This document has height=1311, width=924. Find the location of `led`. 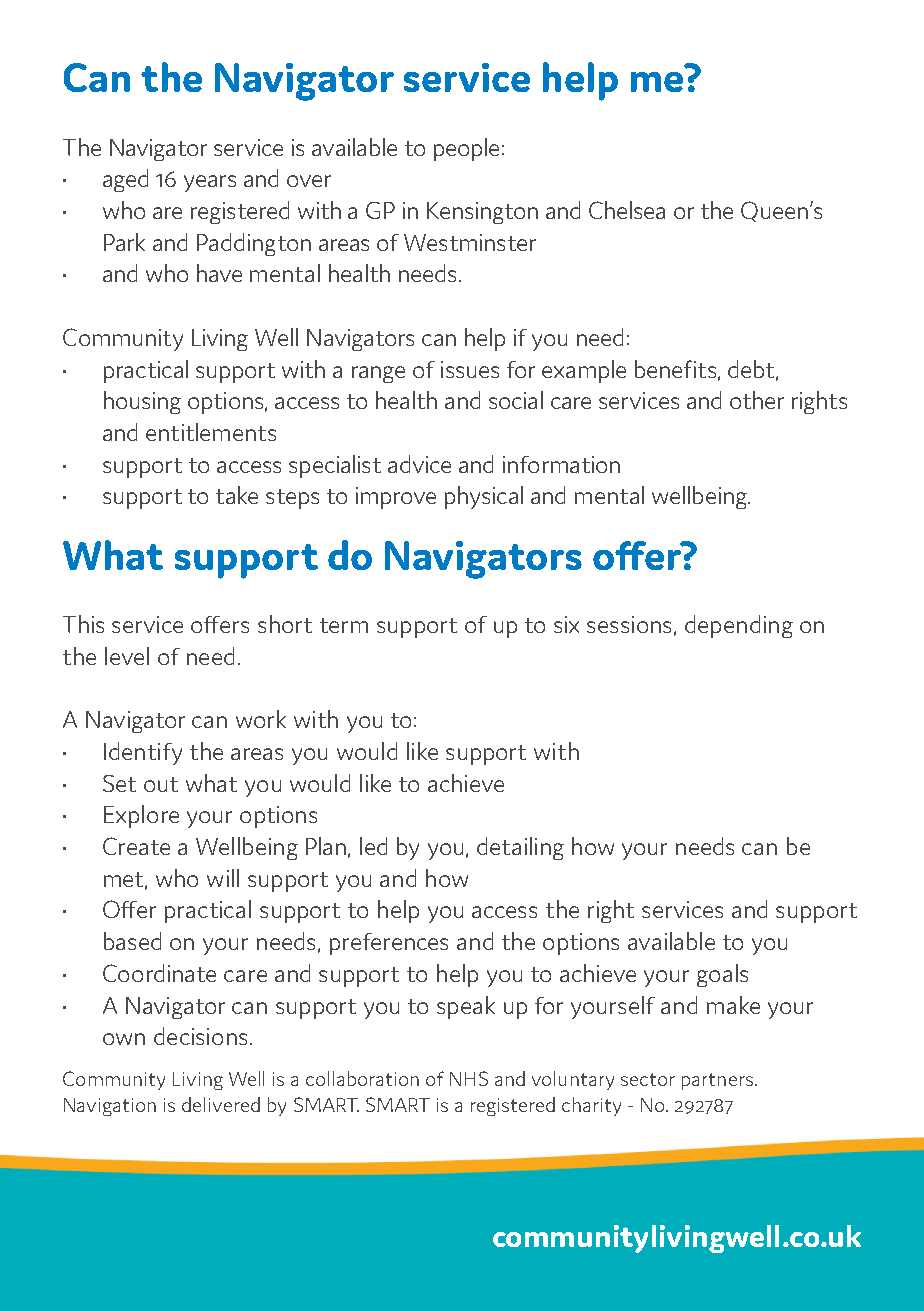

led is located at coordinates (373, 846).
